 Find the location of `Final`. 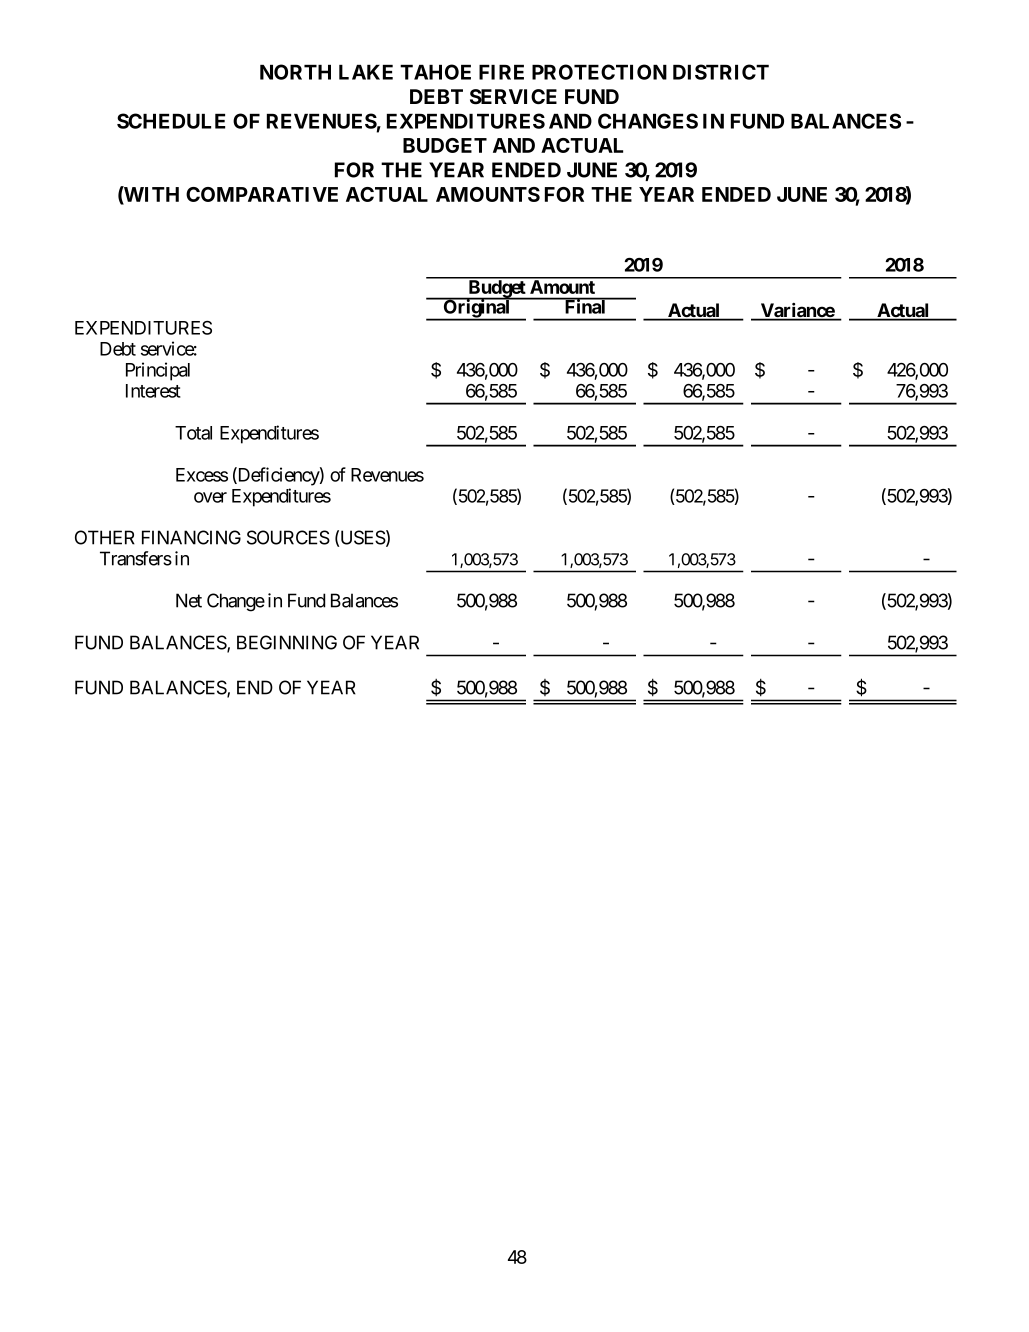

Final is located at coordinates (585, 306).
